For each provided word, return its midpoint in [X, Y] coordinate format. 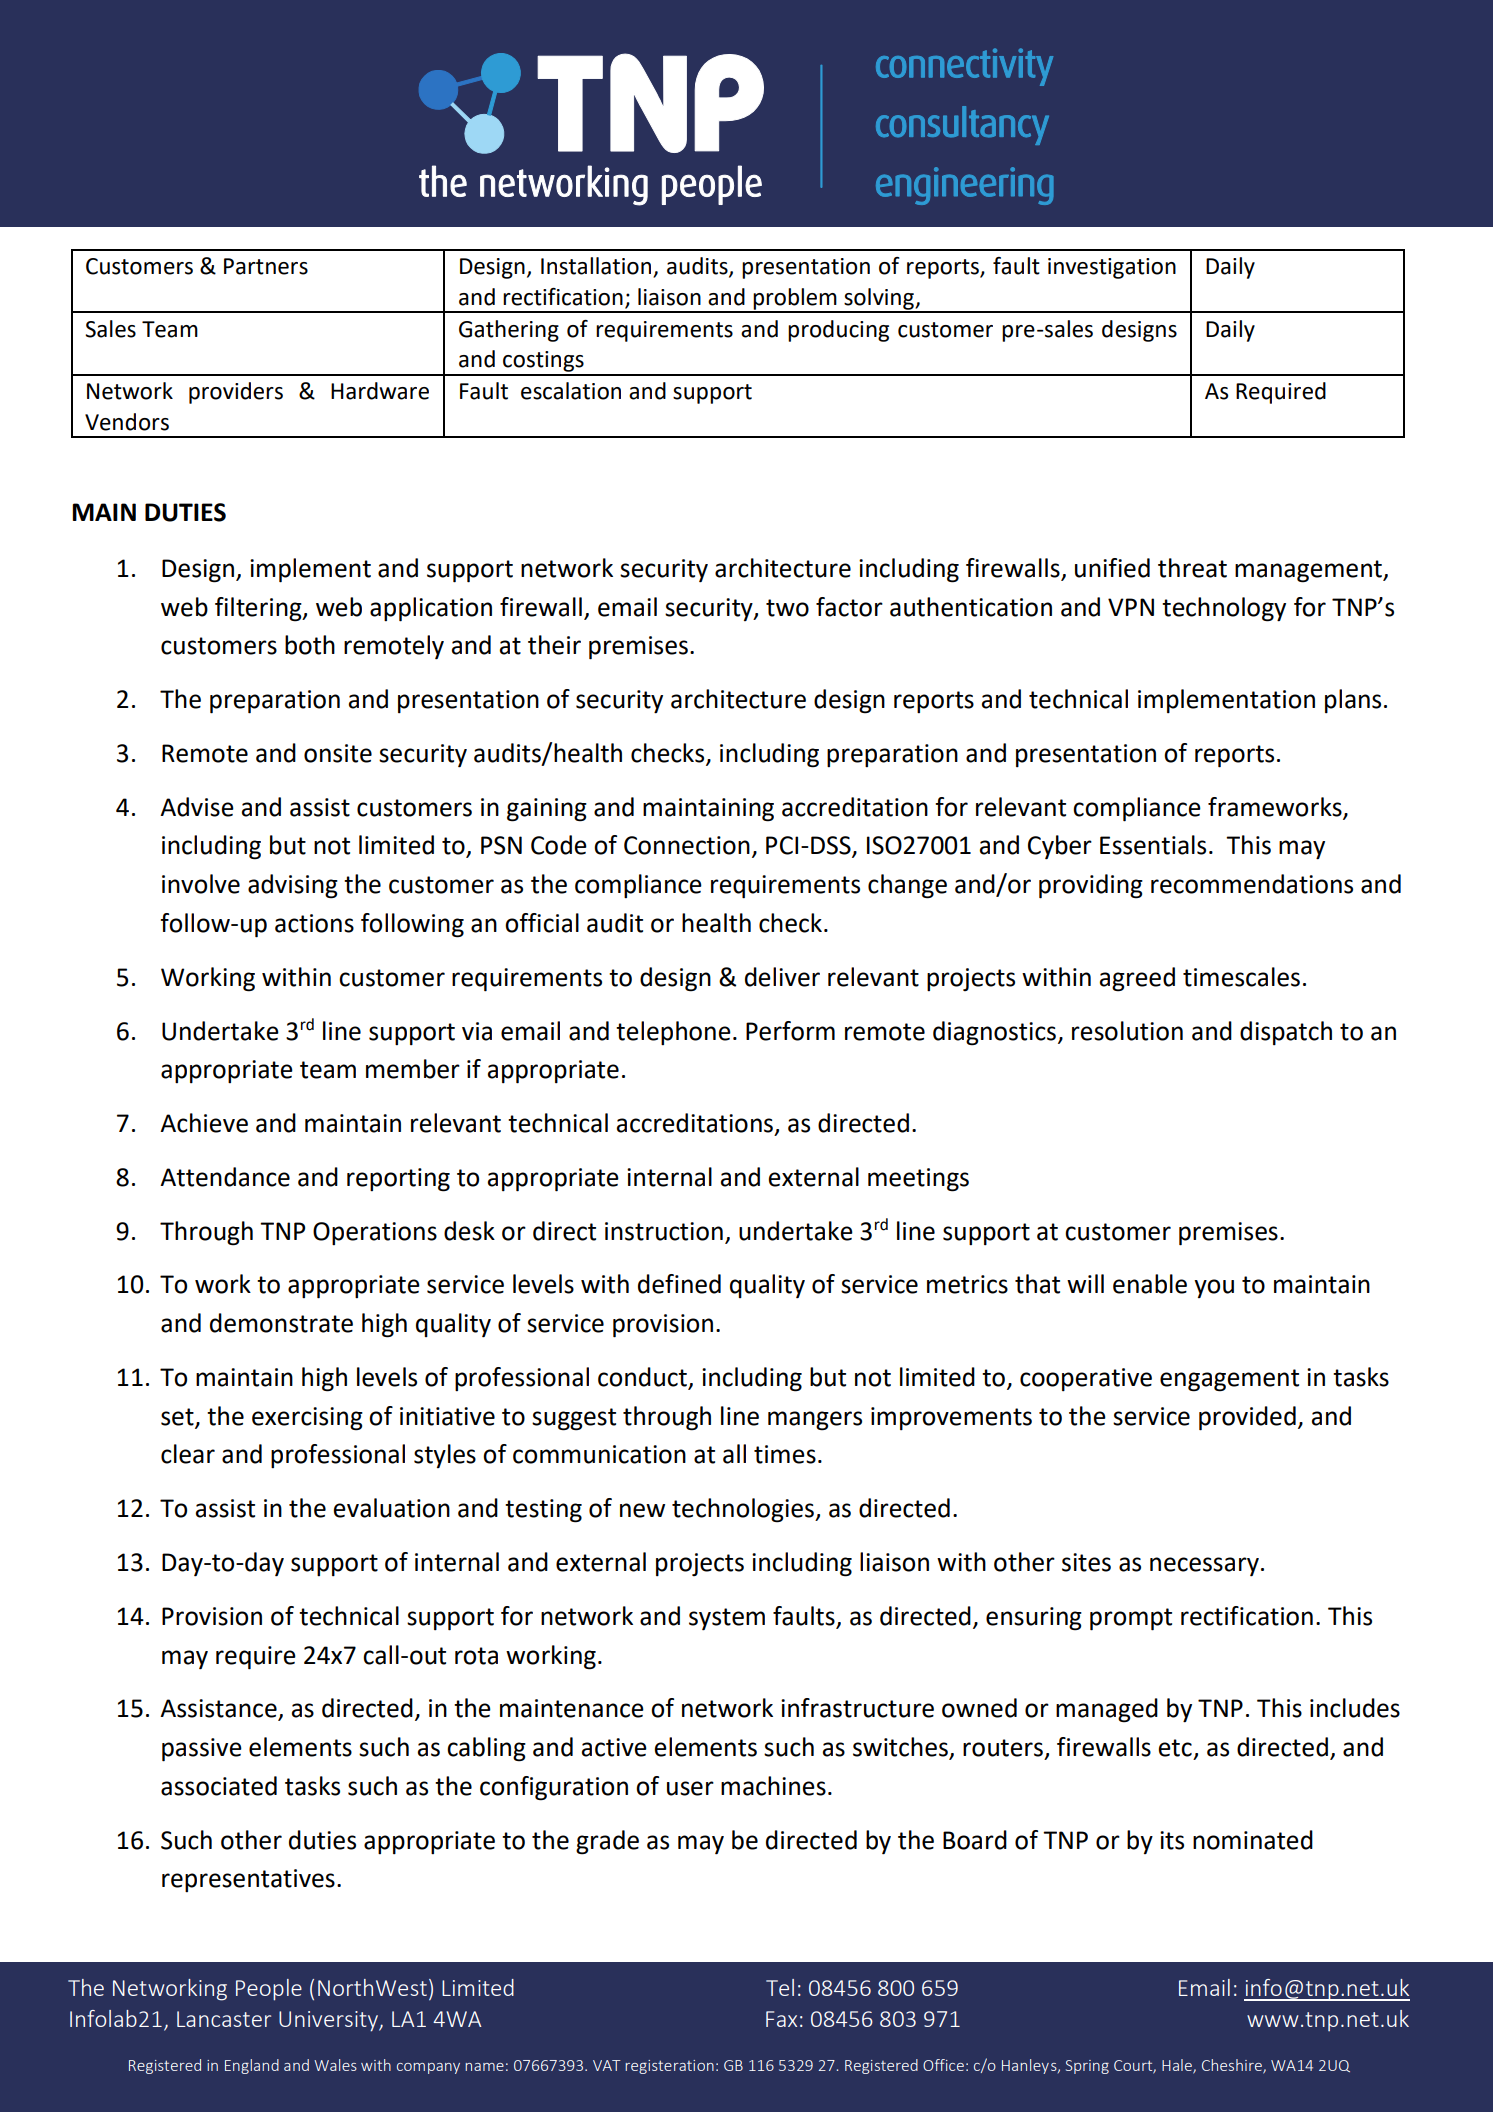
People [269, 1990]
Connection [687, 845]
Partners [266, 266]
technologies [744, 1510]
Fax [781, 2019]
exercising [307, 1419]
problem [795, 300]
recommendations [1252, 884]
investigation [1112, 268]
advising [293, 886]
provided [1247, 1418]
